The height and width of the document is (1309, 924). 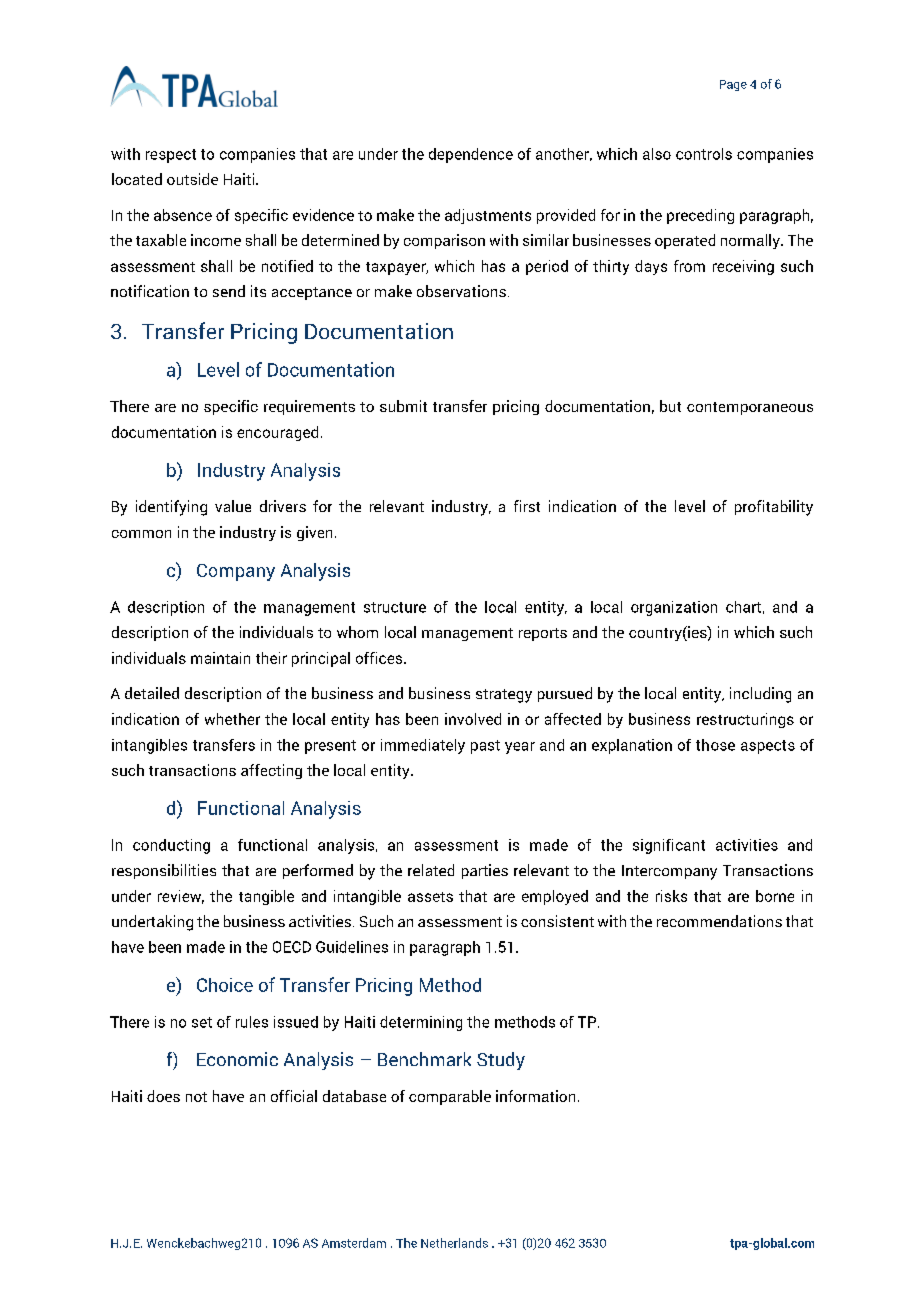 What do you see at coordinates (431, 870) in the document?
I see `related` at bounding box center [431, 870].
